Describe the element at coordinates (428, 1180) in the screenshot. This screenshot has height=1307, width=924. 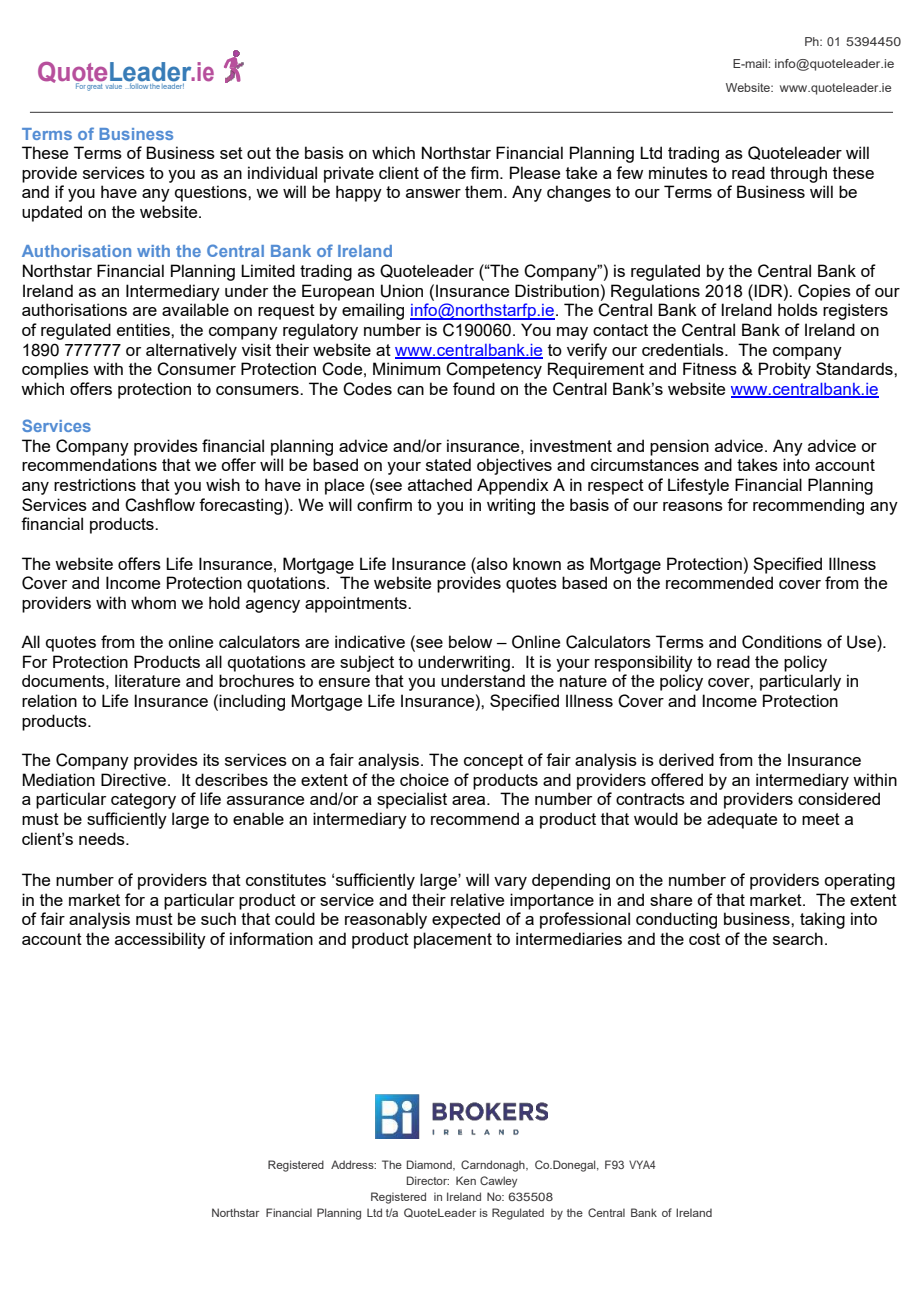
I see `Director` at that location.
